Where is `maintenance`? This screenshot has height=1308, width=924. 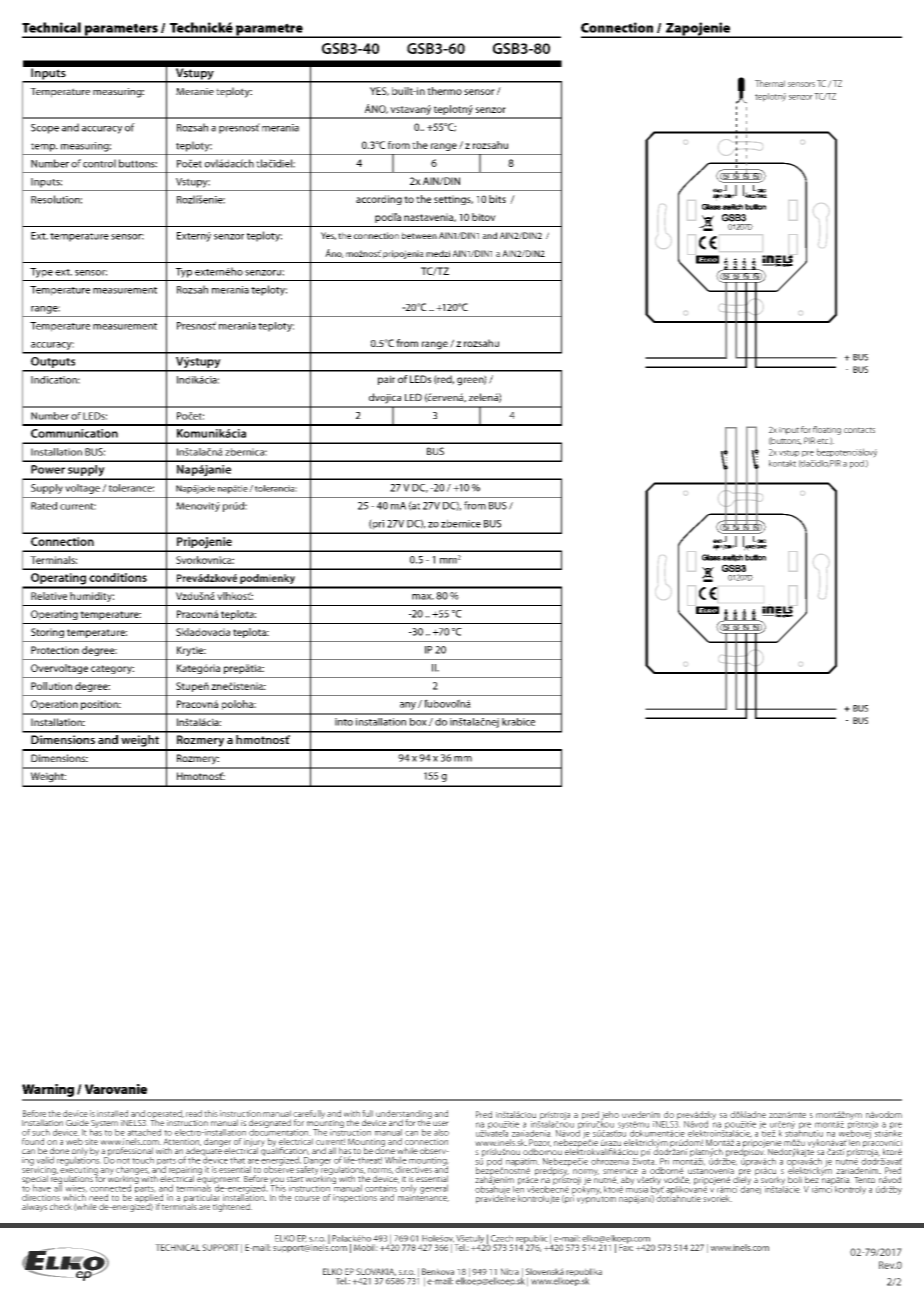
maintenance is located at coordinates (423, 1197).
